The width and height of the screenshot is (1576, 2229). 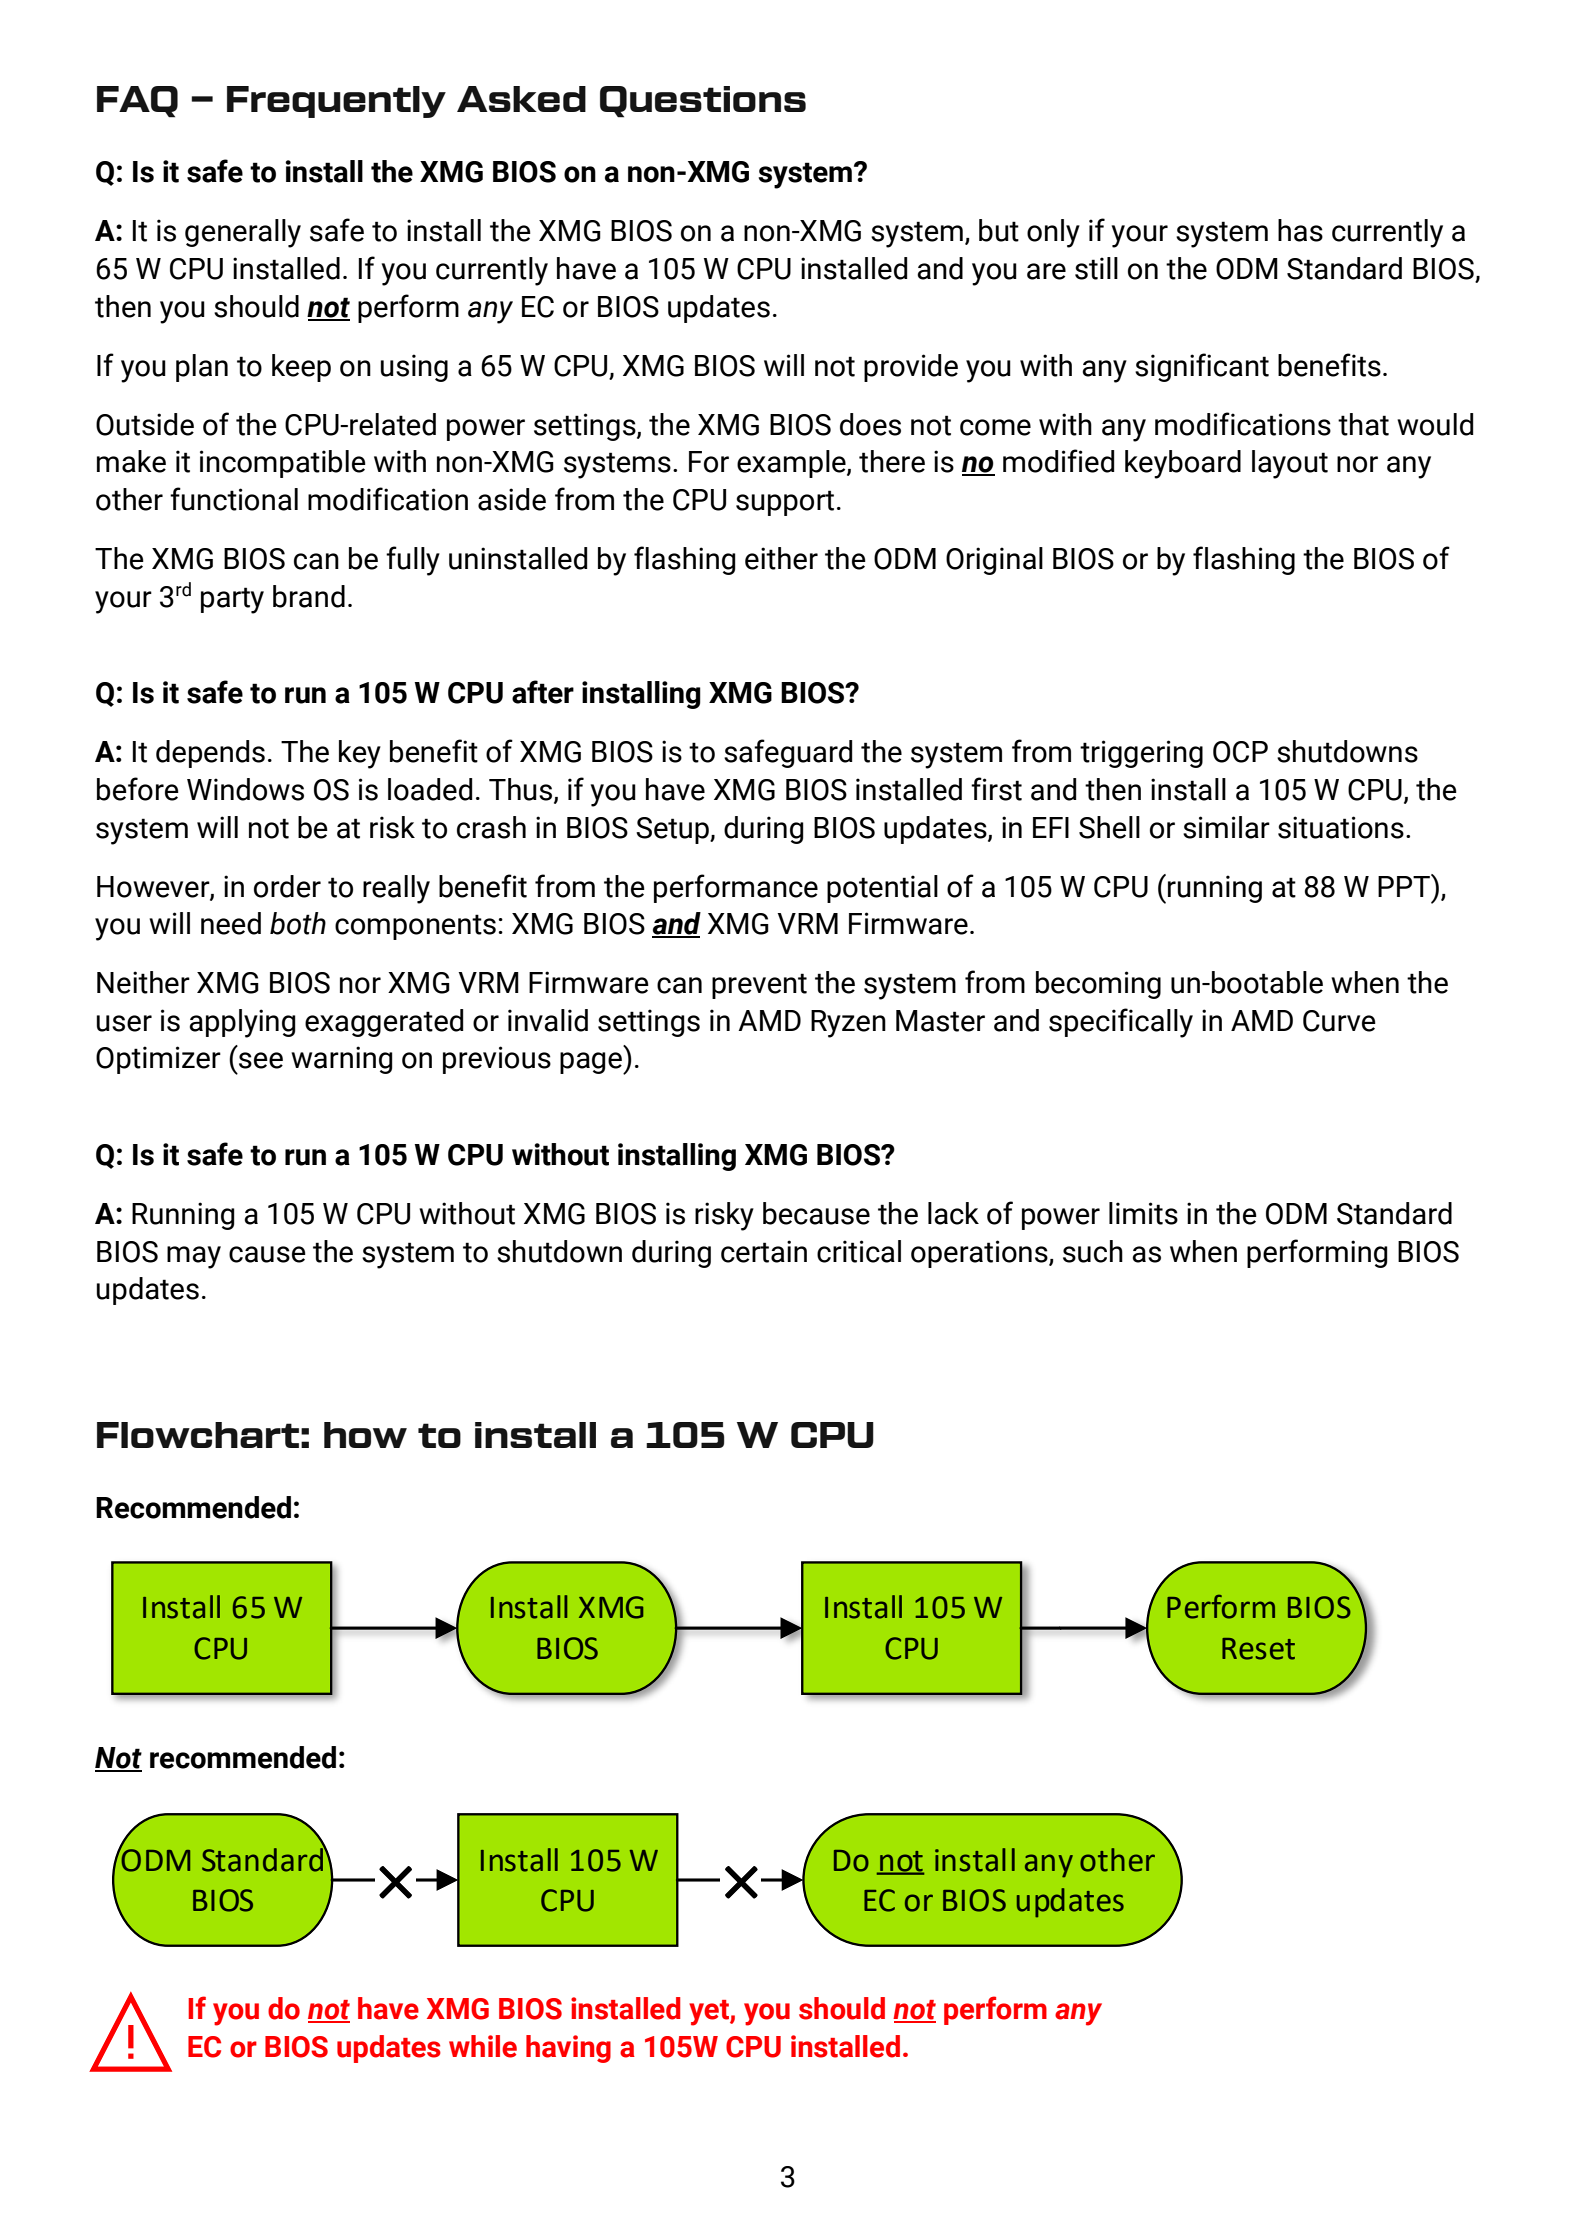 What do you see at coordinates (336, 102) in the screenshot?
I see `Frequently` at bounding box center [336, 102].
